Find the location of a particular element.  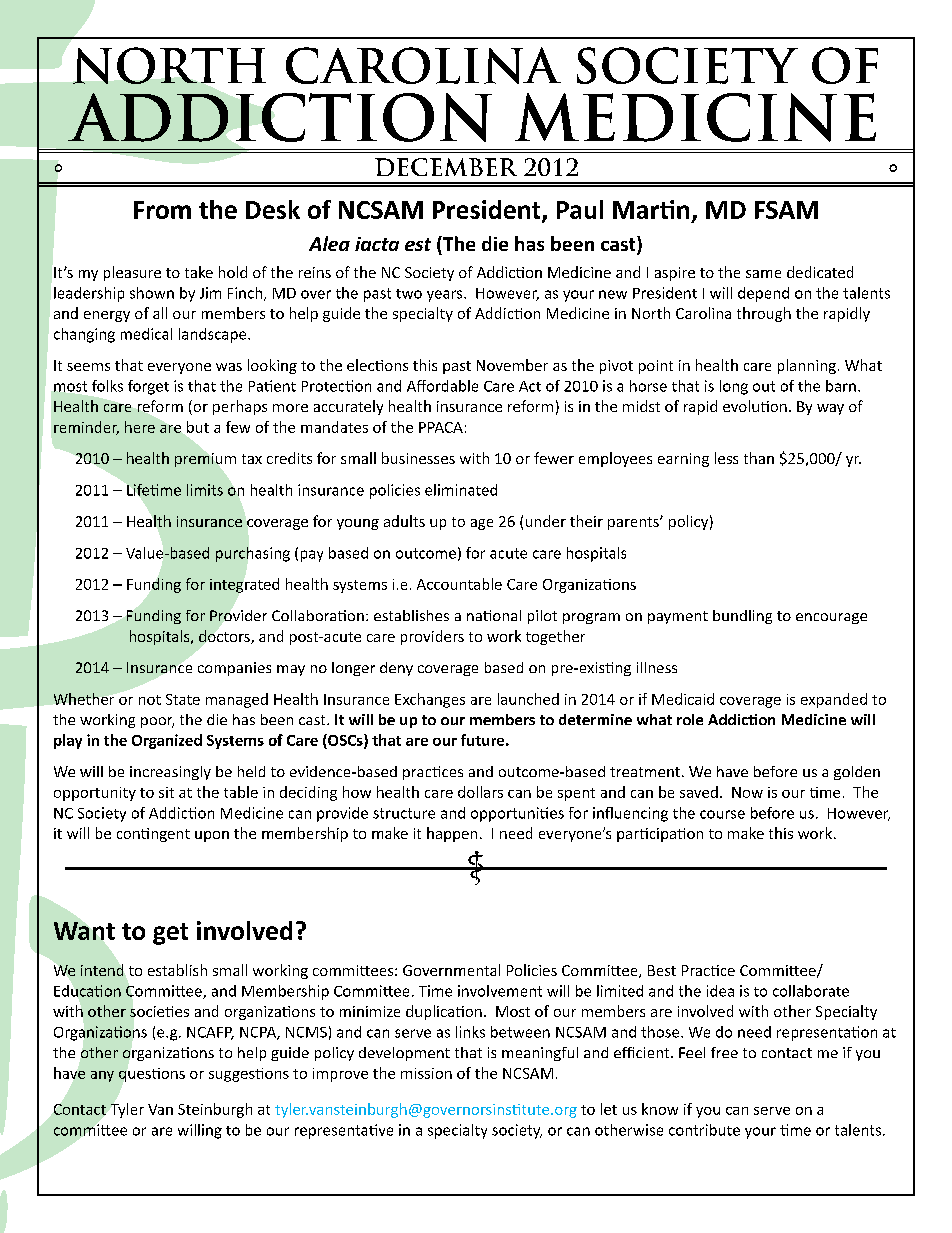

mission is located at coordinates (426, 1073).
